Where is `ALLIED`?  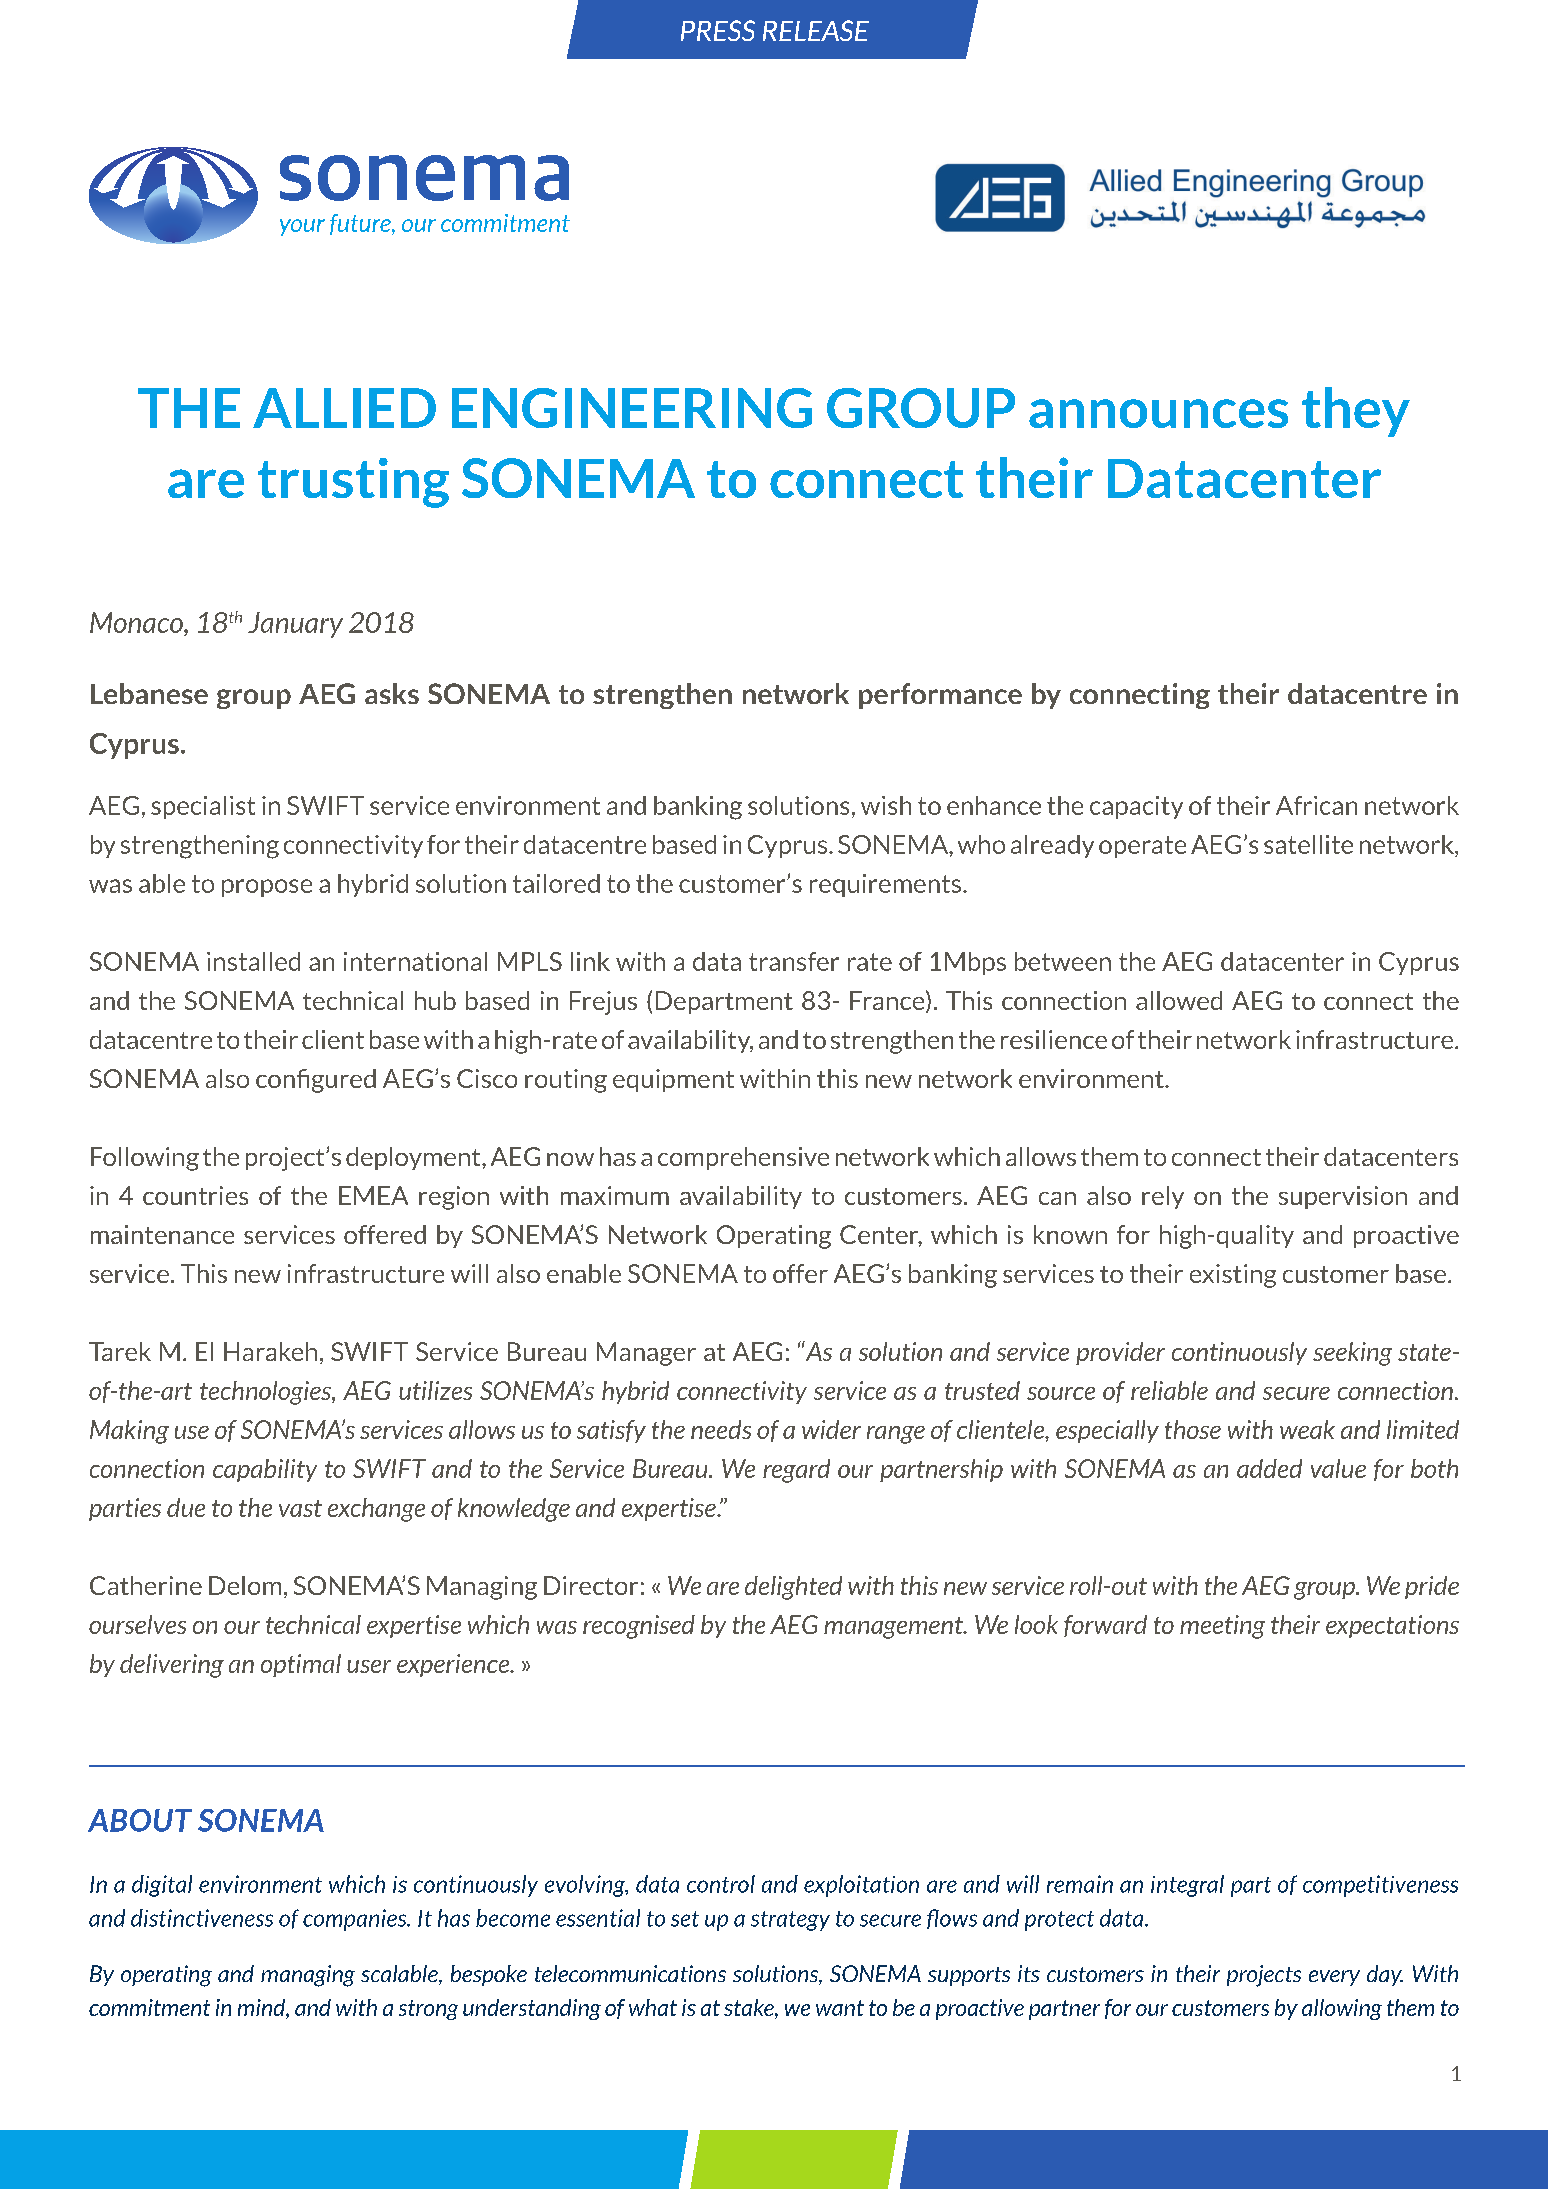
ALLIED is located at coordinates (344, 408).
